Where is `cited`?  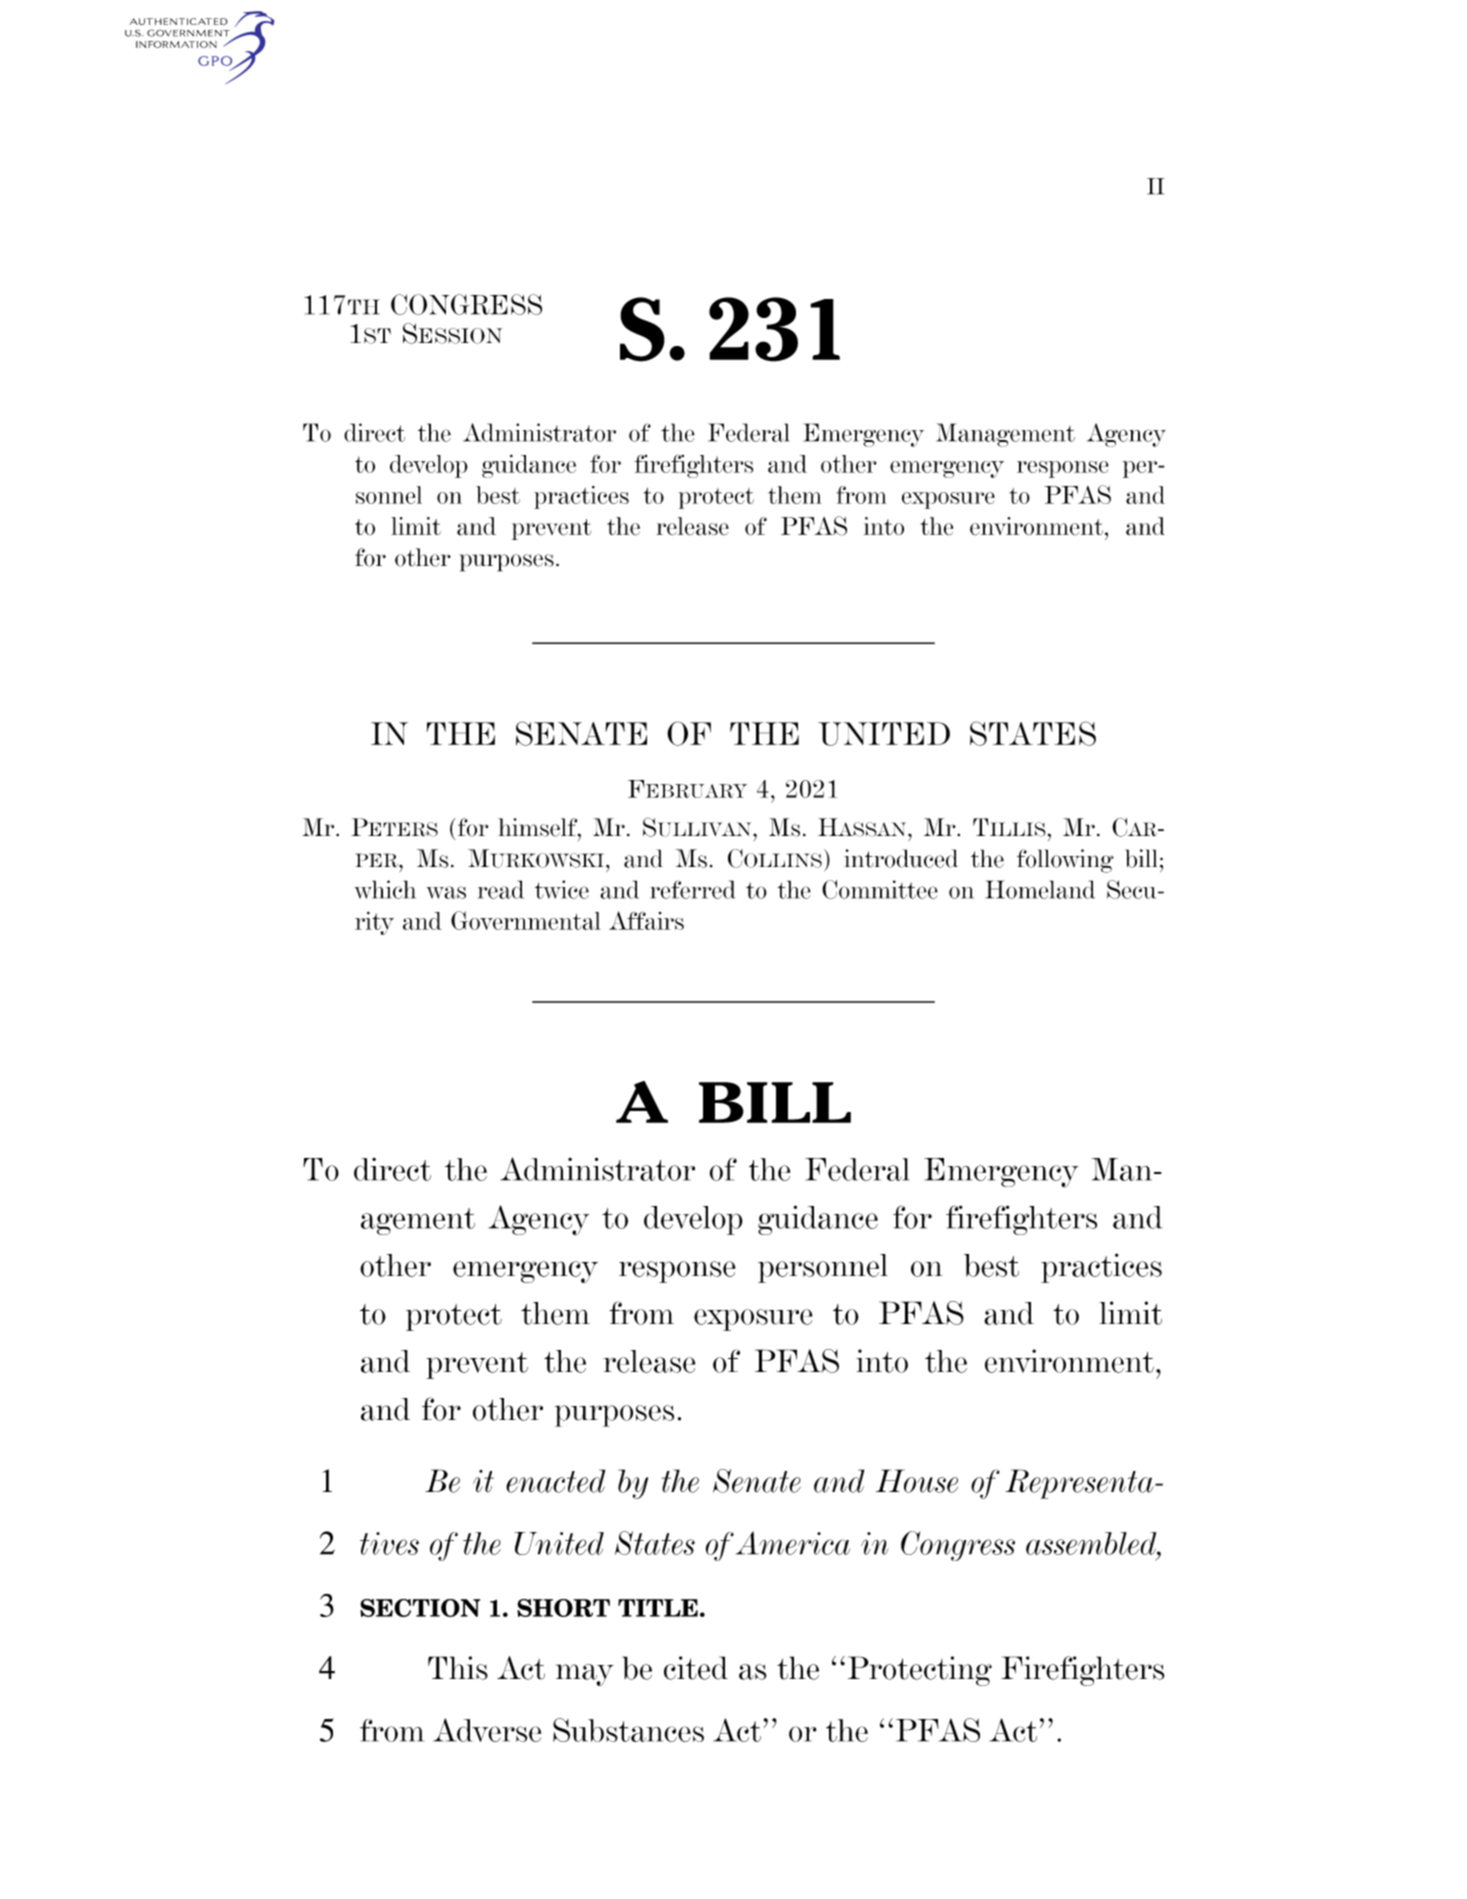 cited is located at coordinates (696, 1668).
